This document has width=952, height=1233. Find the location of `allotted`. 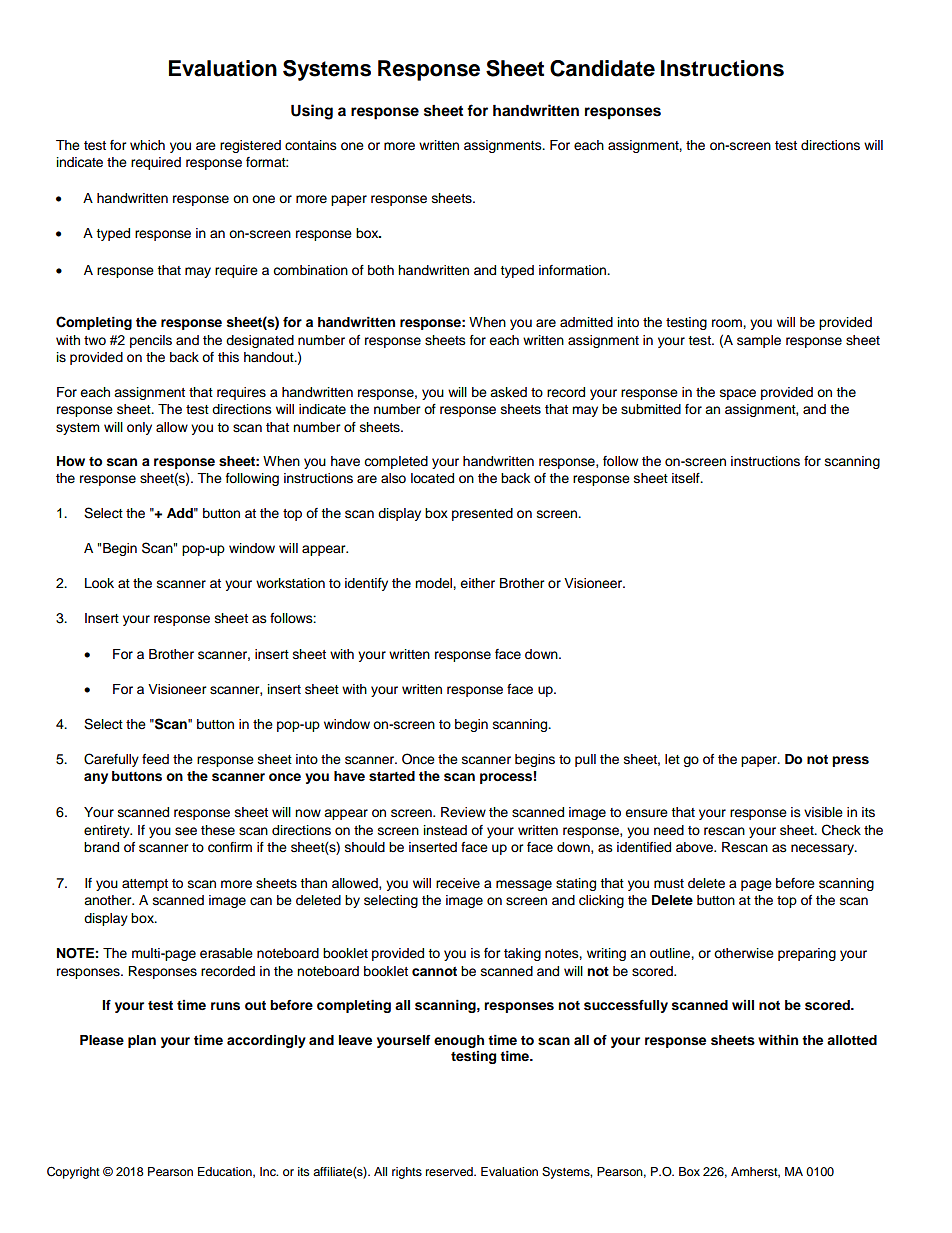

allotted is located at coordinates (852, 1040).
